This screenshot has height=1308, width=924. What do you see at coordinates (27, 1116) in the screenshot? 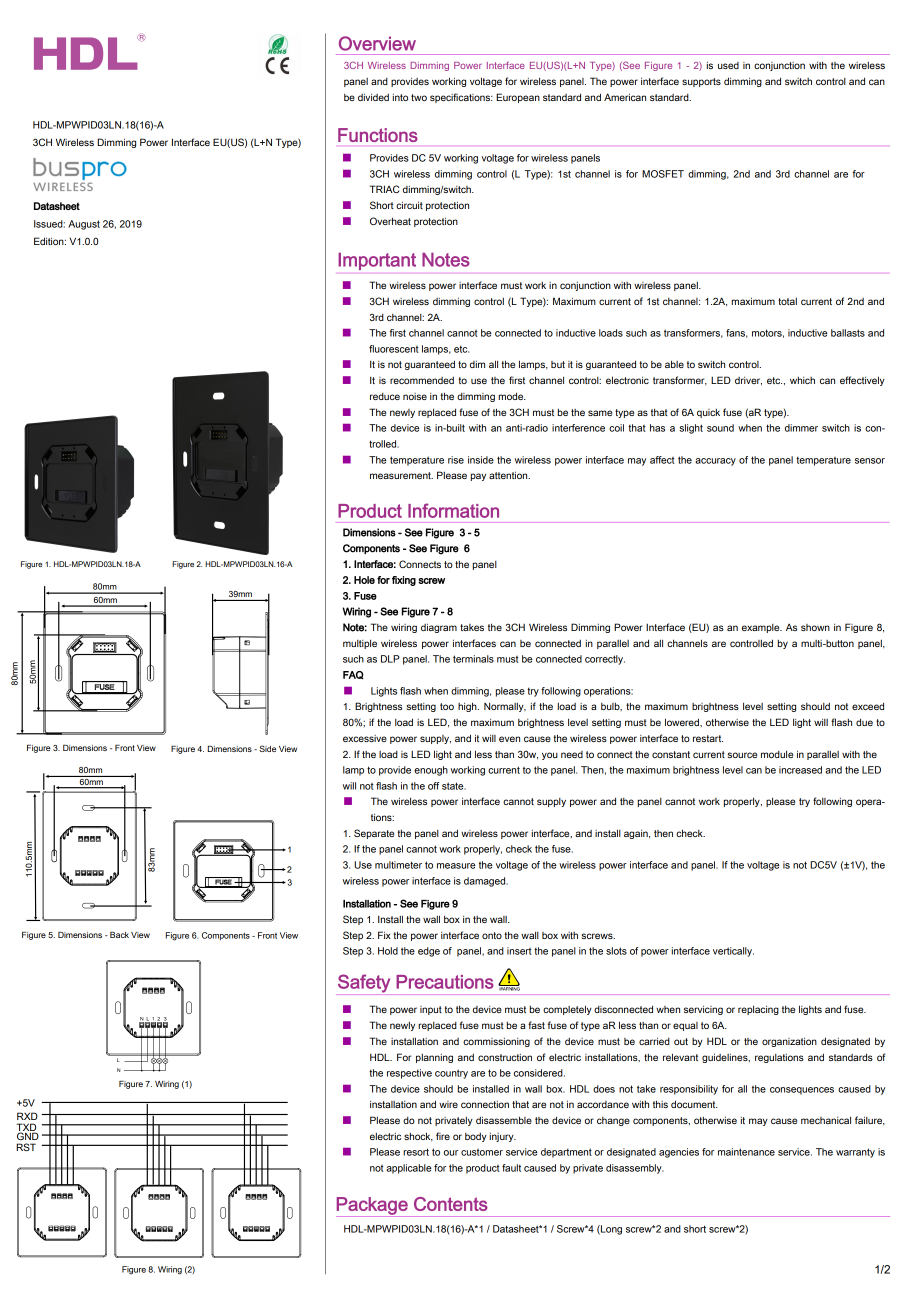
I see `RXD` at bounding box center [27, 1116].
